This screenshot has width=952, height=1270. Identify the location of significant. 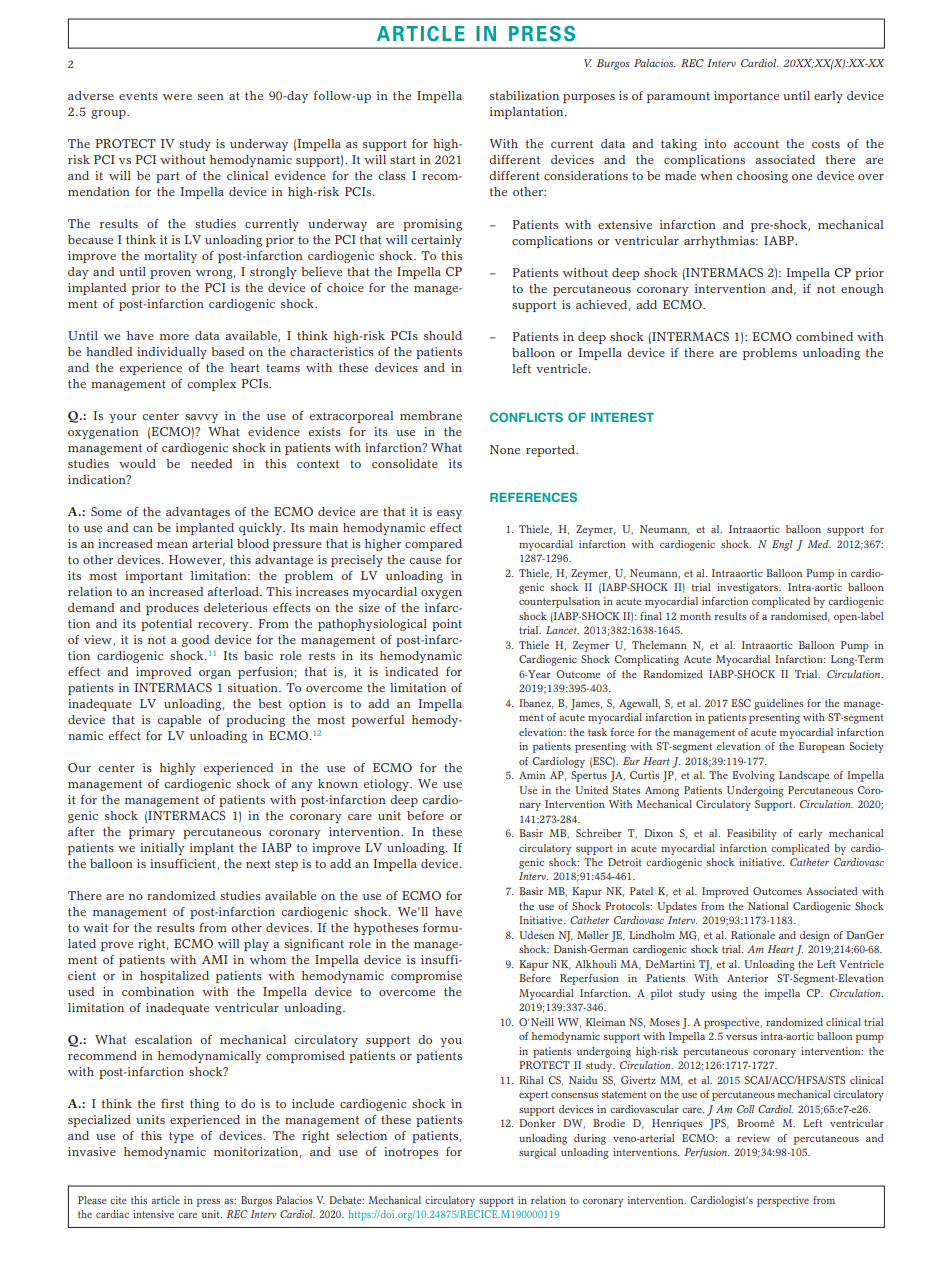
(314, 945).
